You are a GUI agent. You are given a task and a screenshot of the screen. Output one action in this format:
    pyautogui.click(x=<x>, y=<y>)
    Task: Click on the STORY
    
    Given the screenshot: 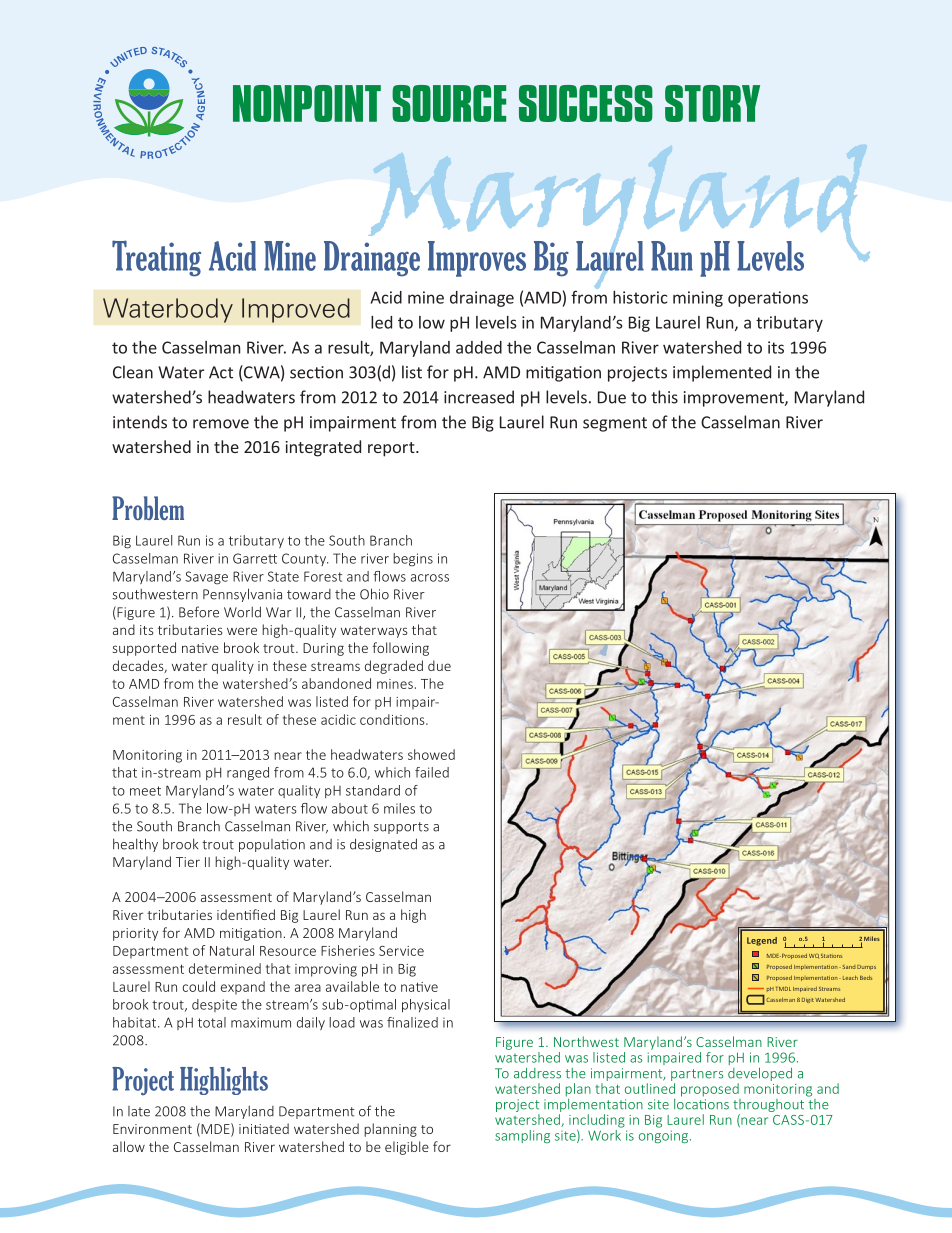 What is the action you would take?
    pyautogui.click(x=712, y=103)
